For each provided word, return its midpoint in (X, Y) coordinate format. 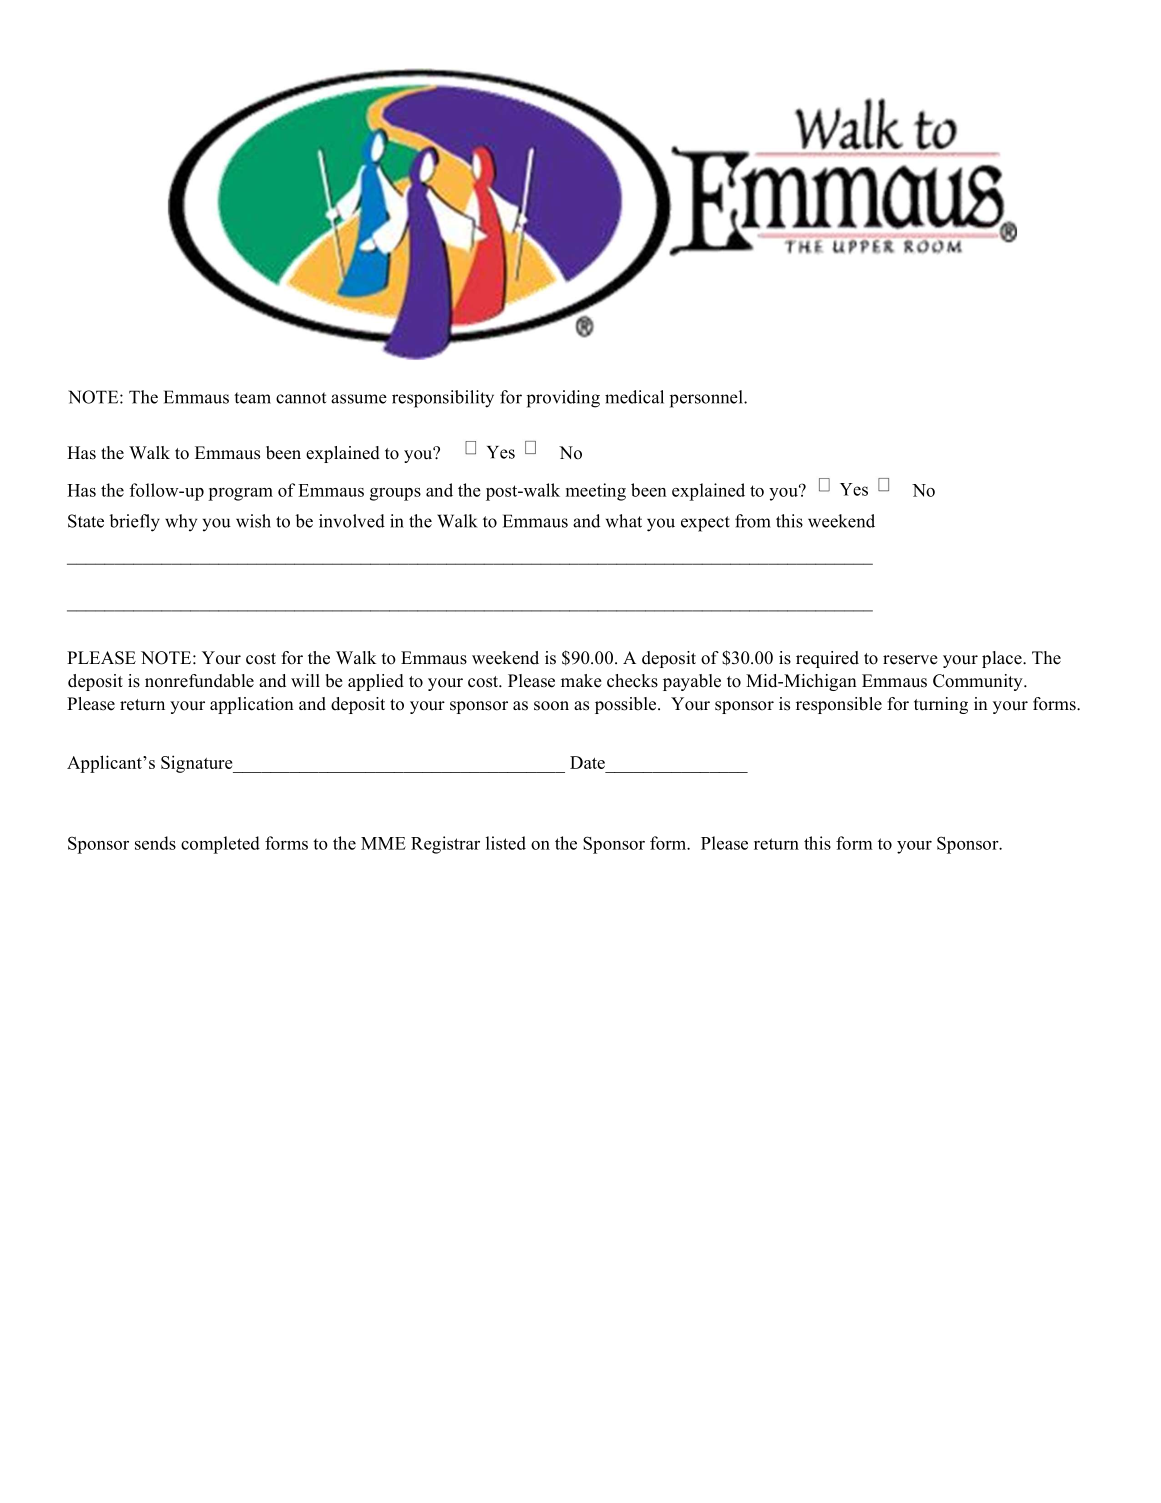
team (252, 398)
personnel (707, 399)
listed (506, 843)
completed (220, 845)
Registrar (445, 845)
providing (563, 399)
